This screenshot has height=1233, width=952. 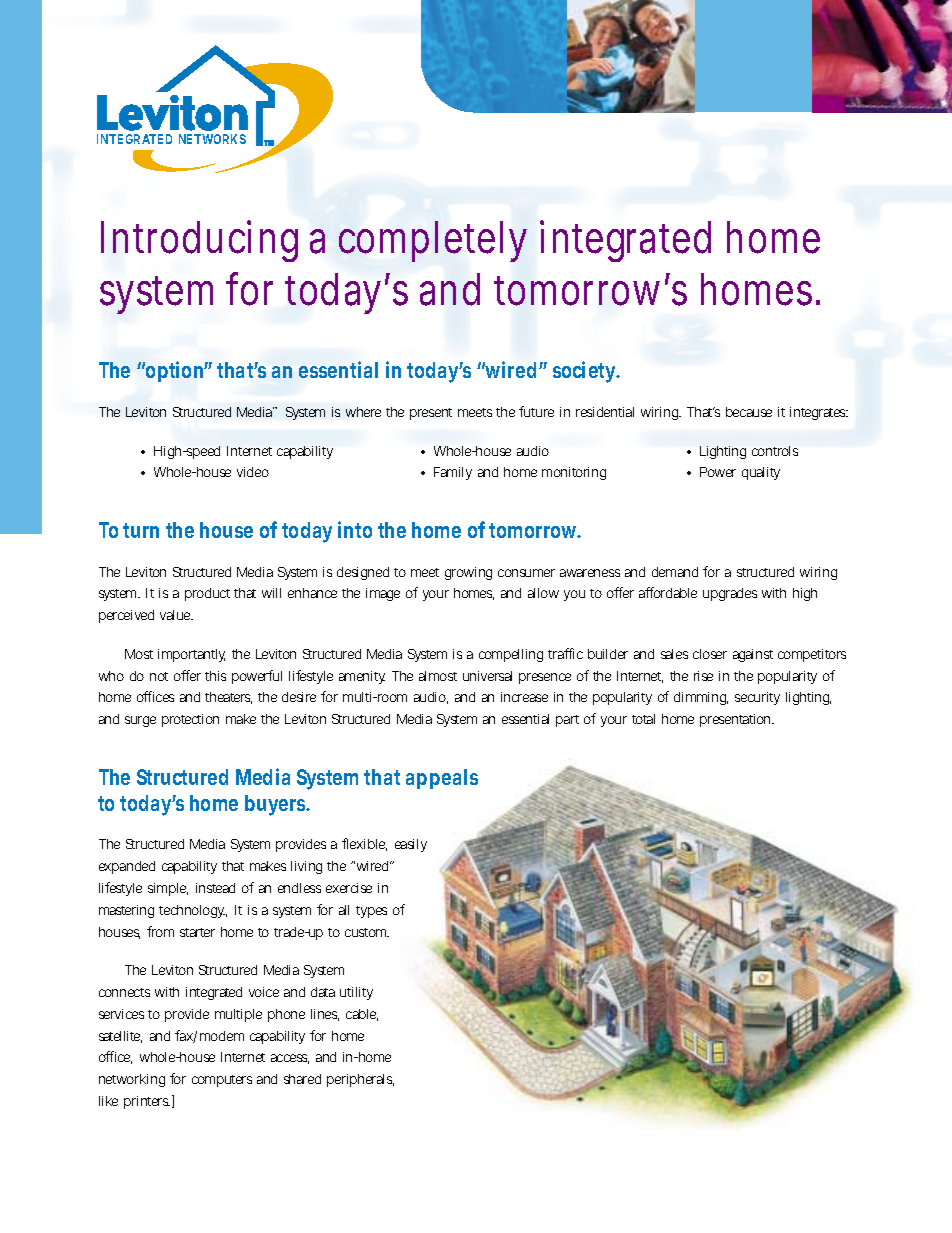 I want to click on growing, so click(x=468, y=573).
